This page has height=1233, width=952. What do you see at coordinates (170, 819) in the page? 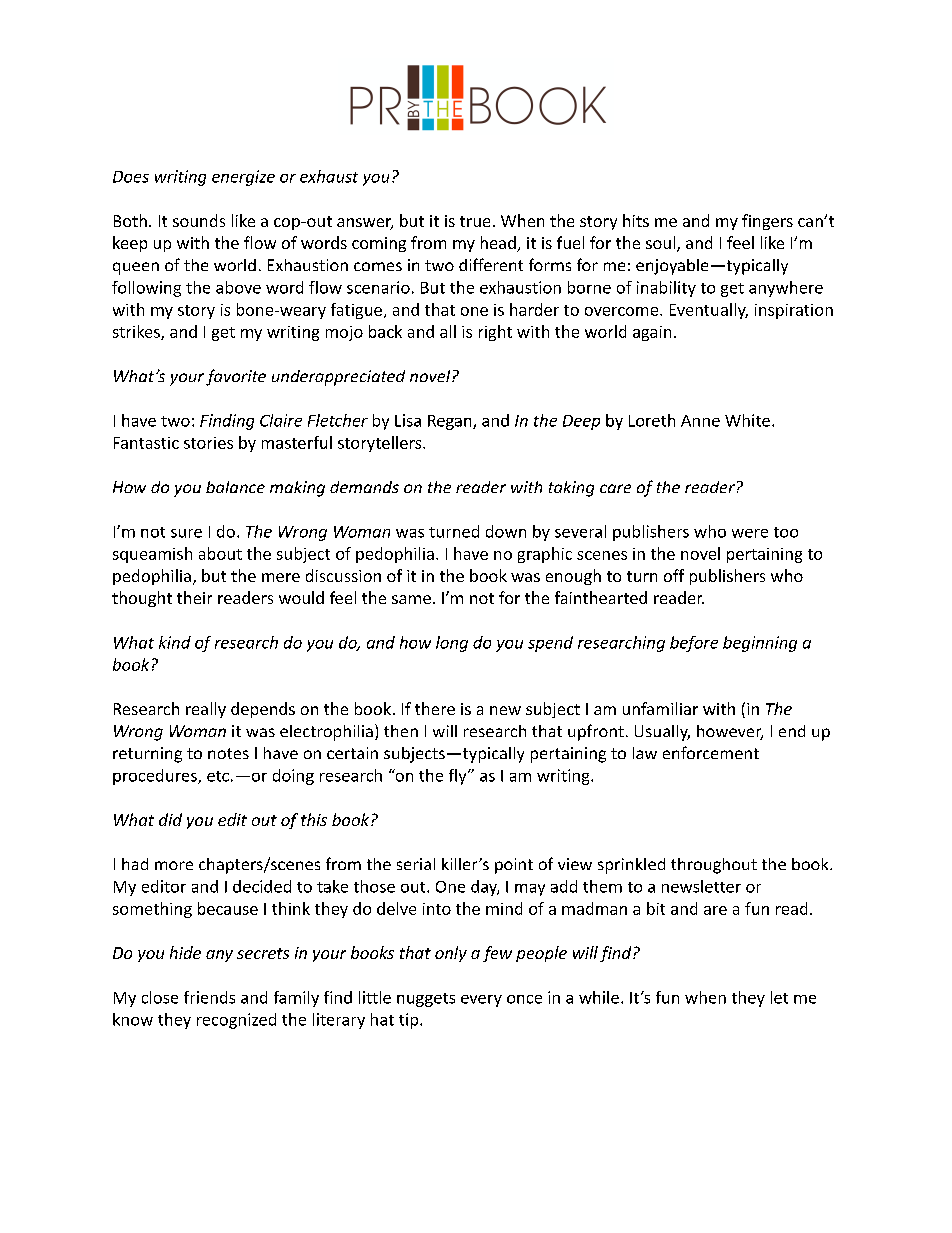
I see `did` at bounding box center [170, 819].
